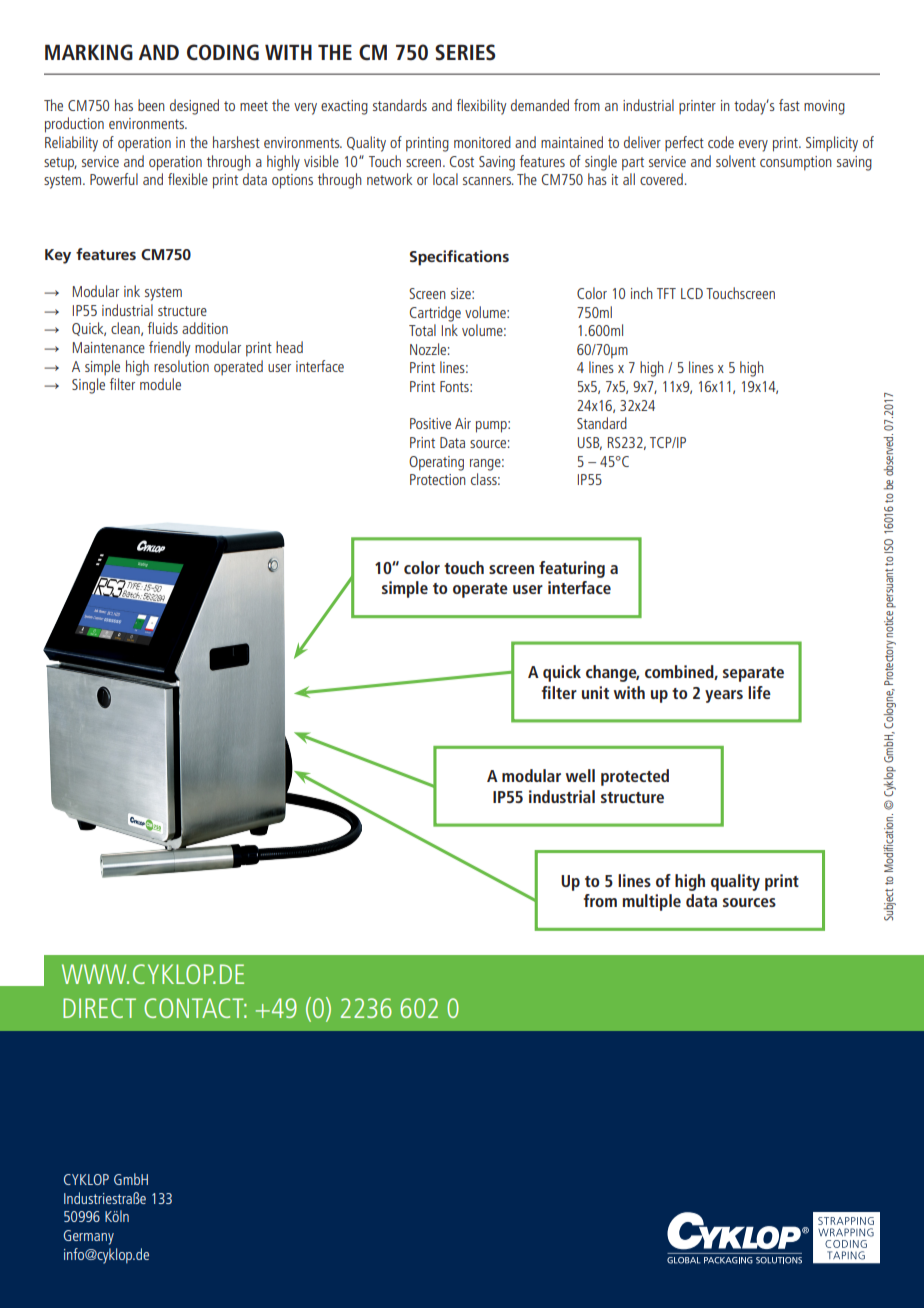 The image size is (924, 1308). I want to click on featuring, so click(572, 569).
